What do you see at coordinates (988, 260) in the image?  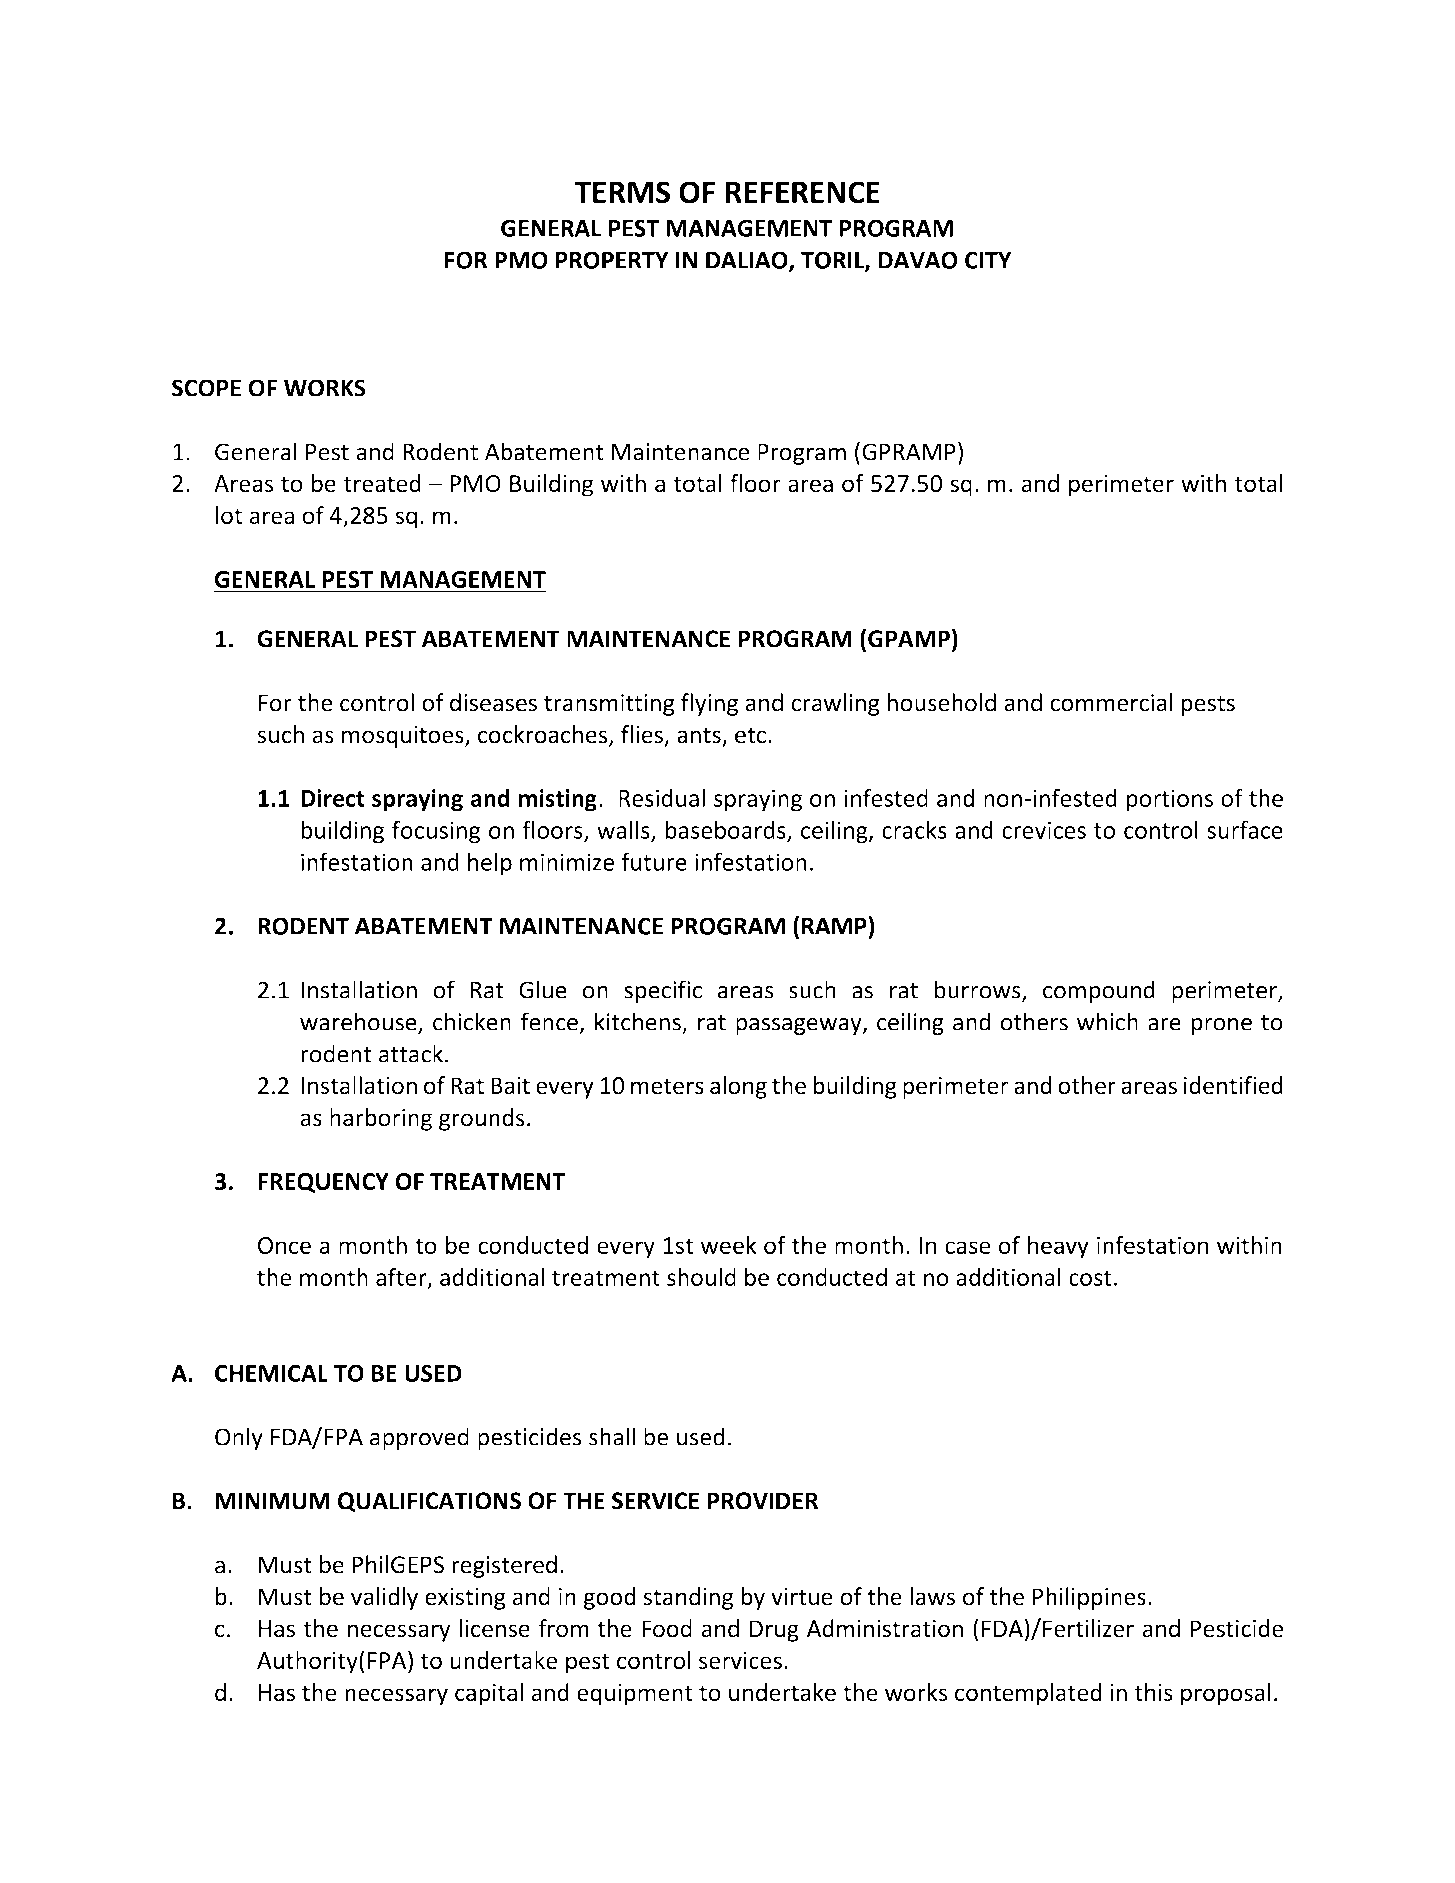 I see `CITY` at bounding box center [988, 260].
